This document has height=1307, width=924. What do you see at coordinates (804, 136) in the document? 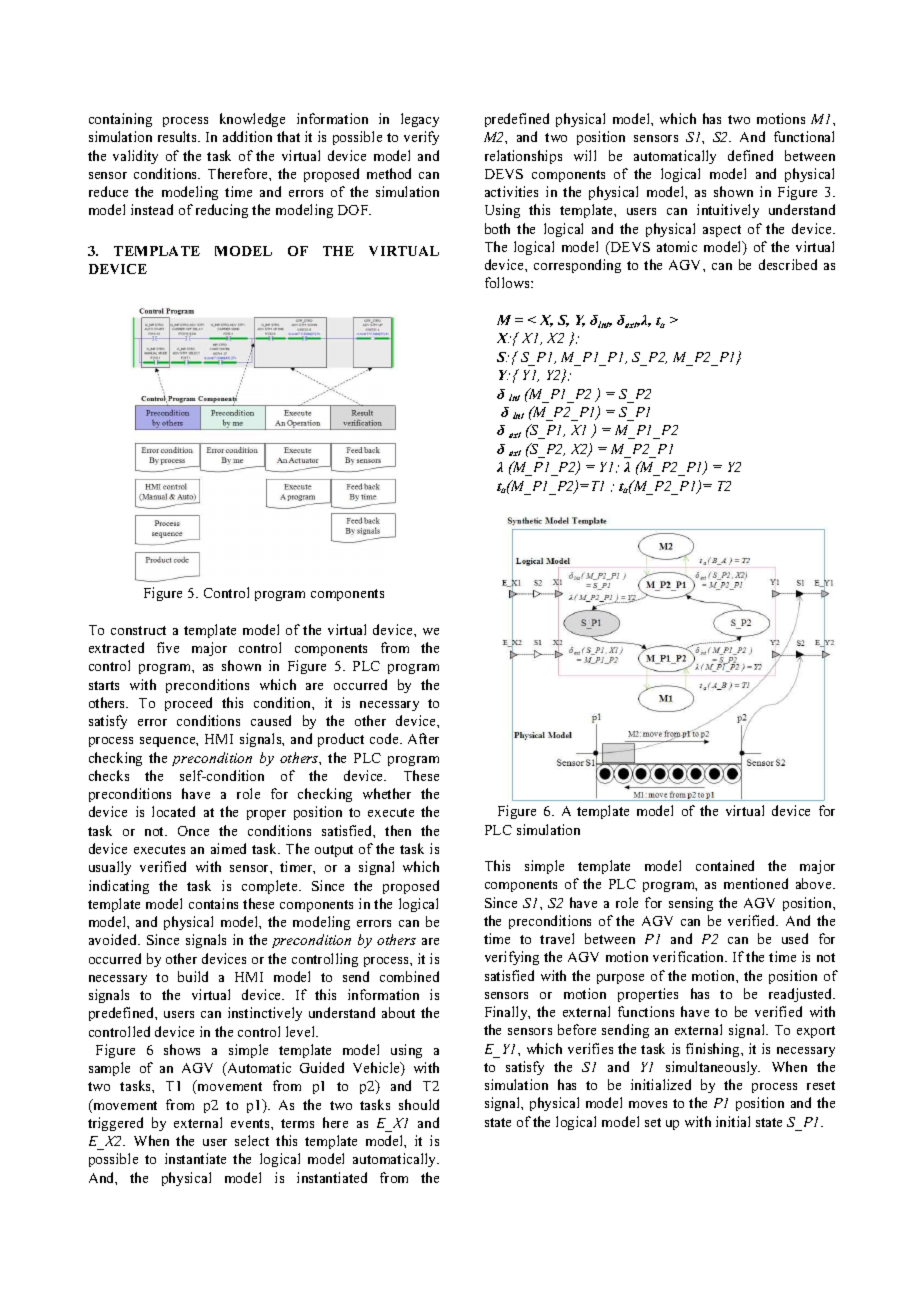
I see `functional` at bounding box center [804, 136].
